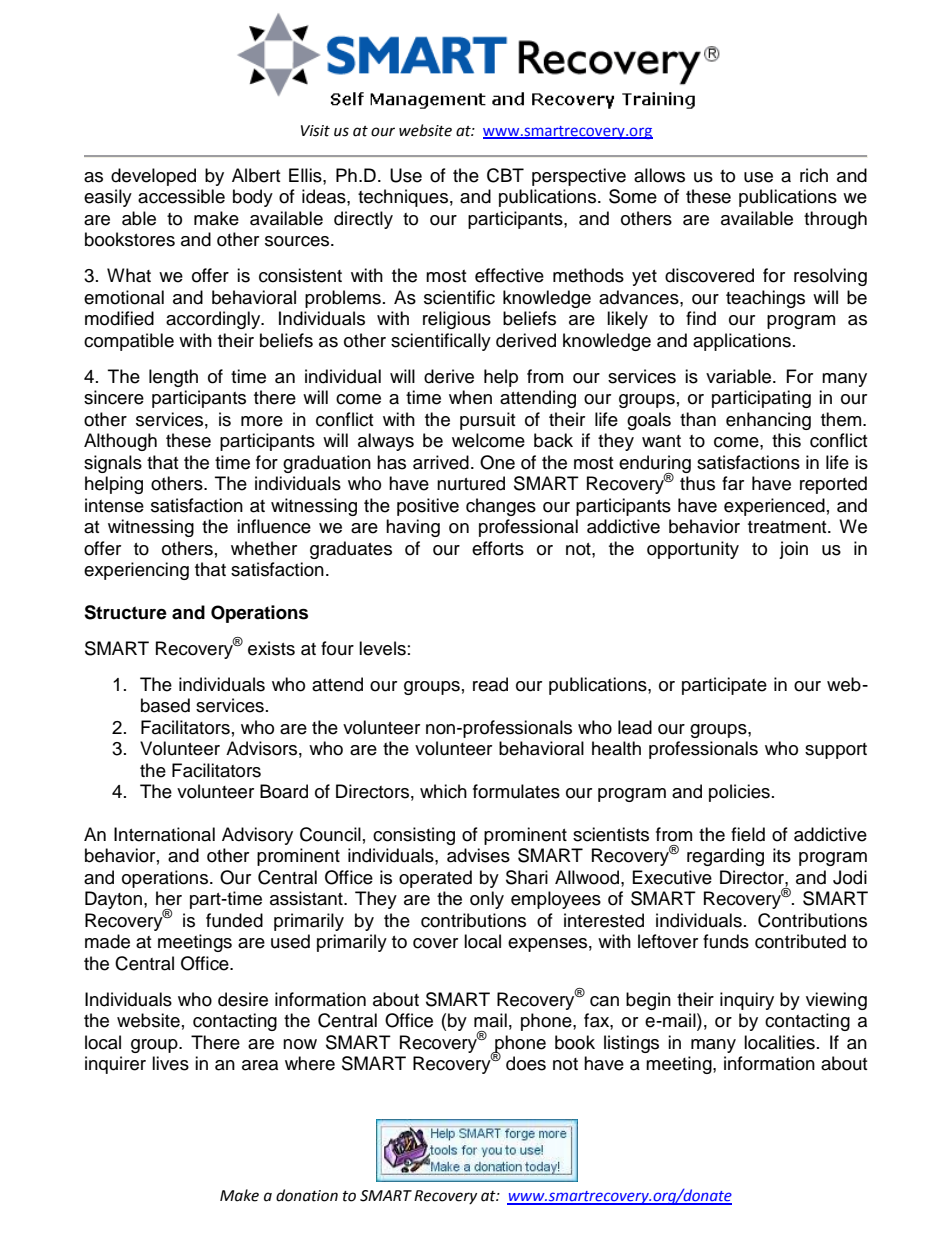  I want to click on nurtured, so click(471, 483).
